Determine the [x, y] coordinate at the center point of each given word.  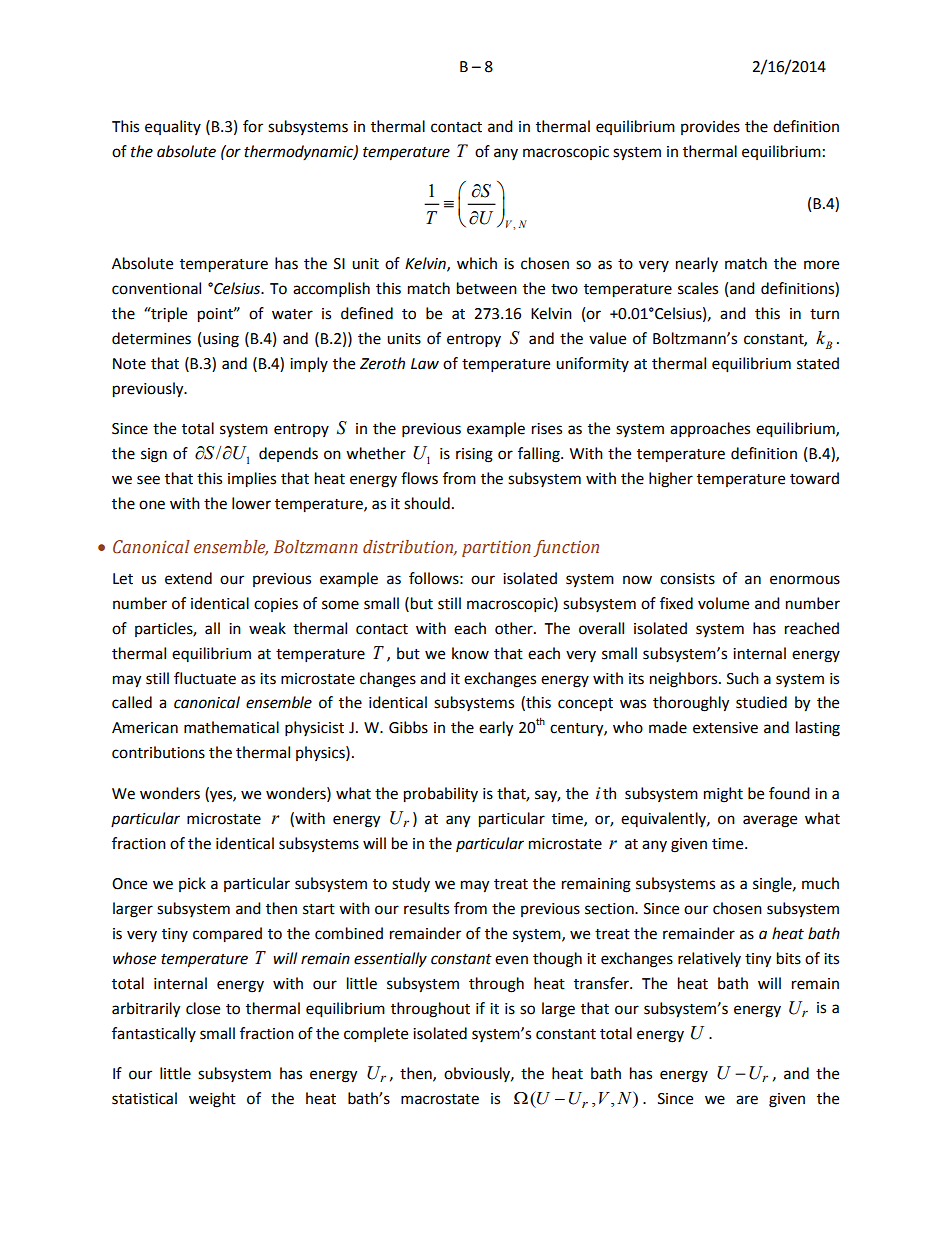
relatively [709, 959]
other [515, 628]
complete [376, 1035]
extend [188, 578]
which [477, 263]
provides [710, 127]
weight [212, 1100]
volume [723, 603]
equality [173, 127]
